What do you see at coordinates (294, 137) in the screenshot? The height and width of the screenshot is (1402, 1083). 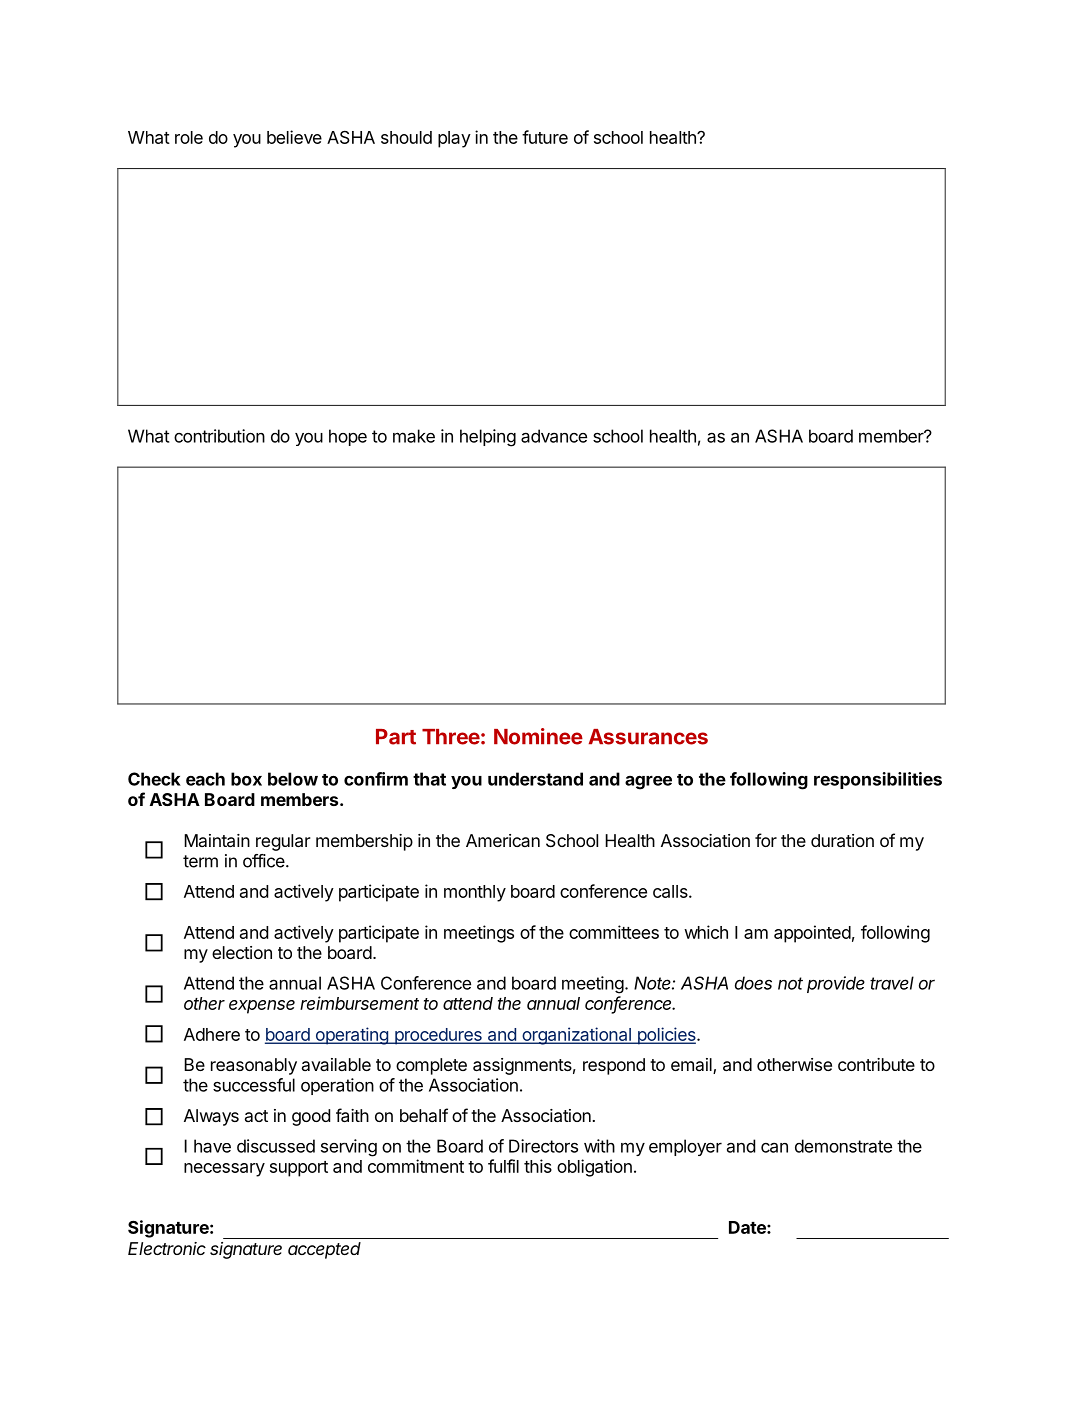 I see `believe` at bounding box center [294, 137].
